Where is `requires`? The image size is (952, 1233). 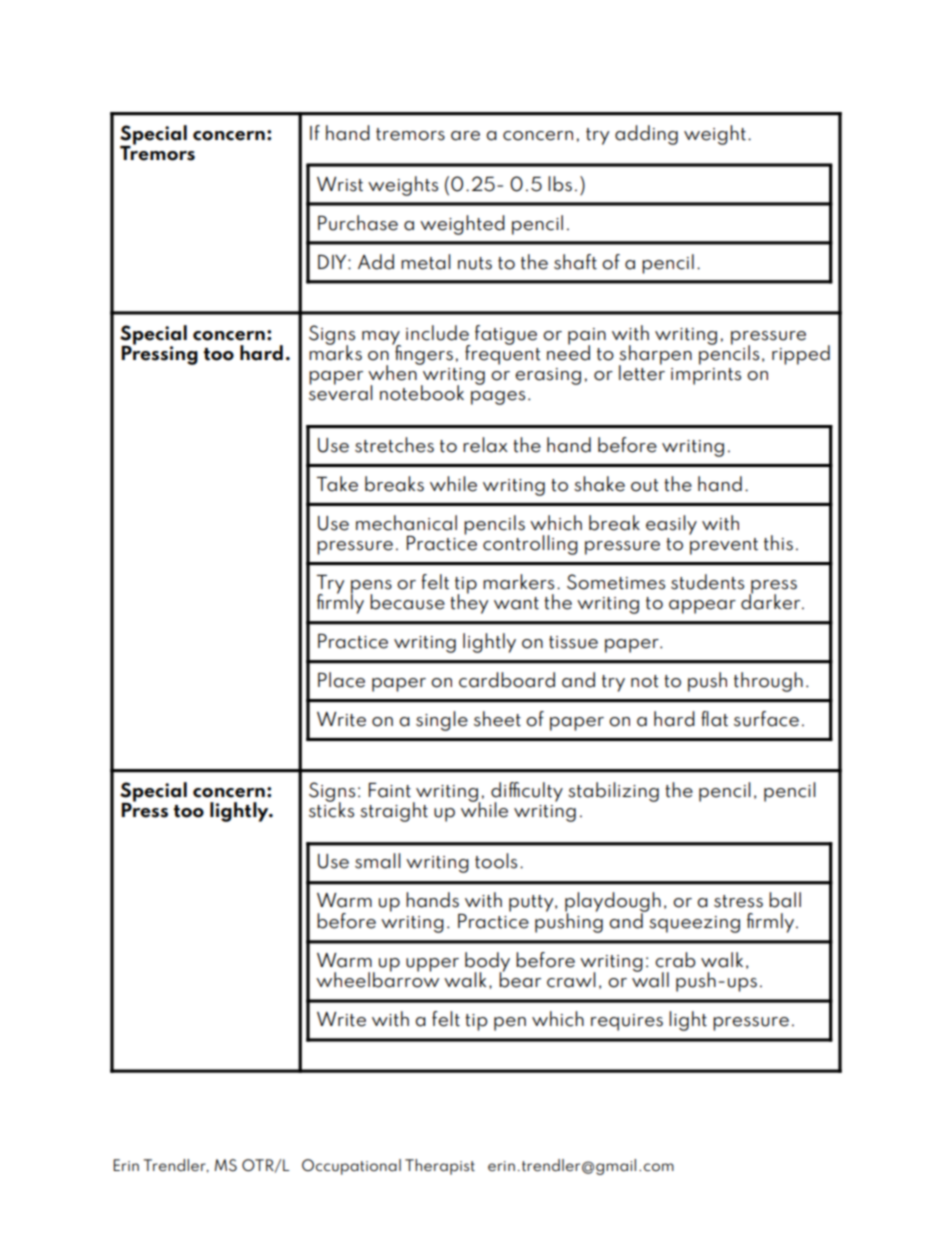 requires is located at coordinates (627, 1022).
